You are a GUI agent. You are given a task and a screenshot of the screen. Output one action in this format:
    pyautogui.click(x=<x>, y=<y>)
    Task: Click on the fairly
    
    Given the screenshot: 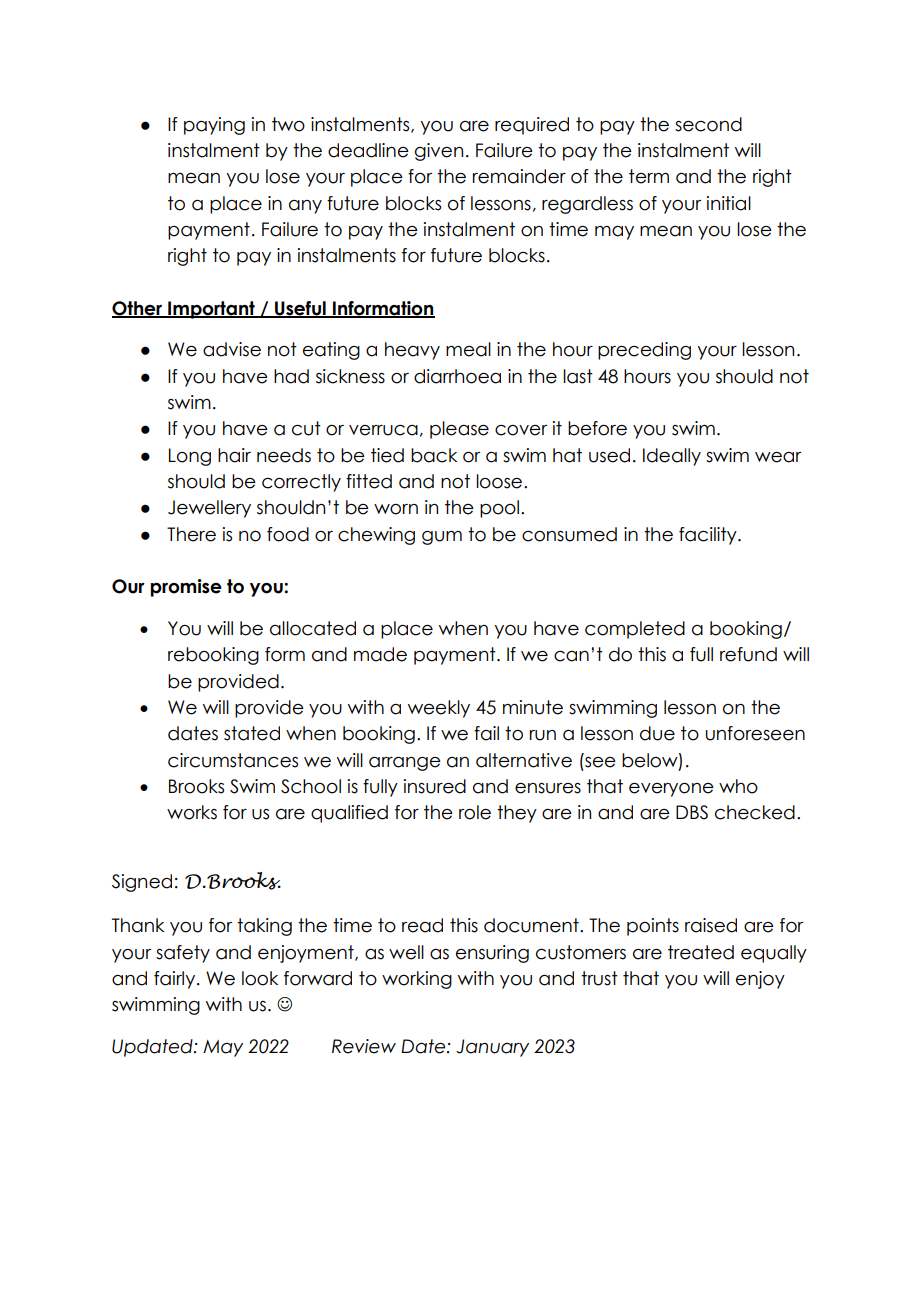 What is the action you would take?
    pyautogui.click(x=176, y=980)
